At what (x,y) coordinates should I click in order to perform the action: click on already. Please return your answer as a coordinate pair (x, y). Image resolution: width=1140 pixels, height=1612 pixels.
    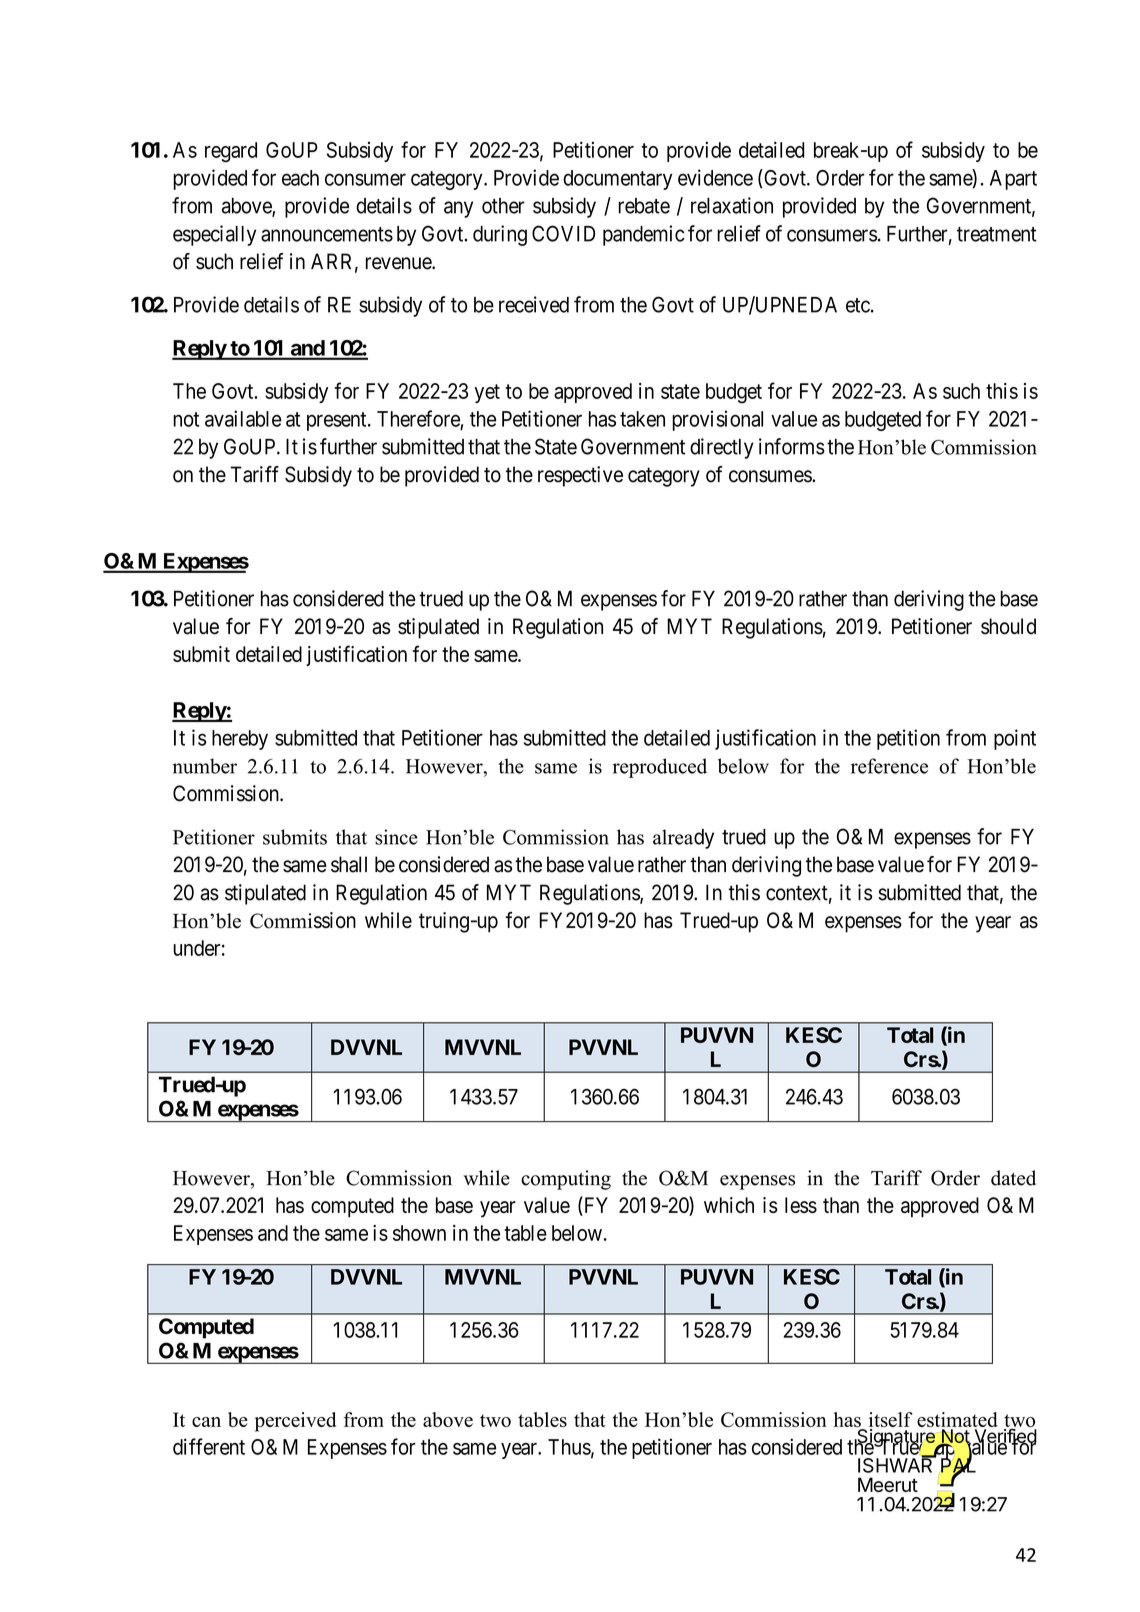
    Looking at the image, I should click on (683, 839).
